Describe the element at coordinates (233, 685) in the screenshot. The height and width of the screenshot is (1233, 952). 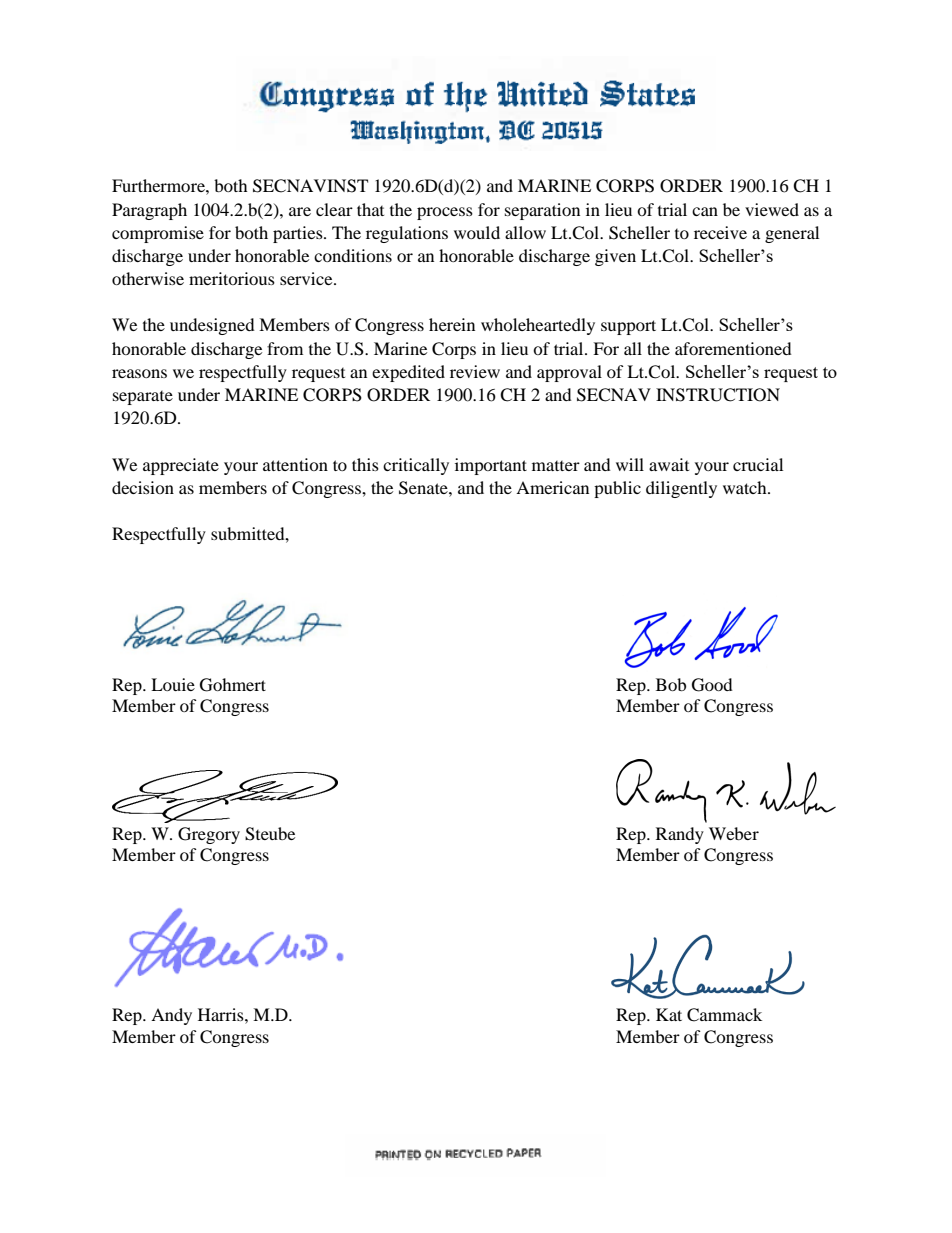
I see `Gohmert` at that location.
